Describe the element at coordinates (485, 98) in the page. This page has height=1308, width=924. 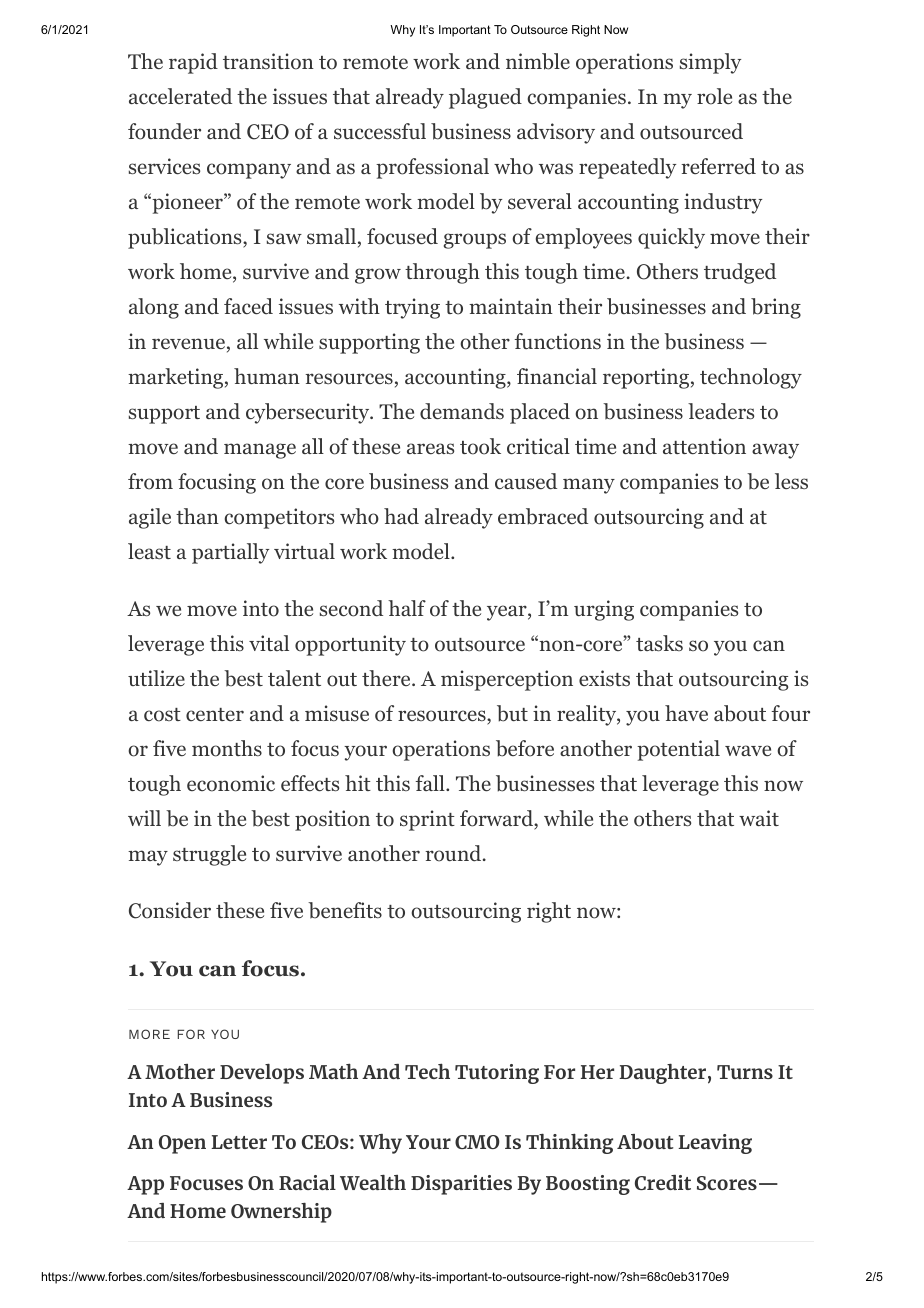
I see `plagued` at that location.
